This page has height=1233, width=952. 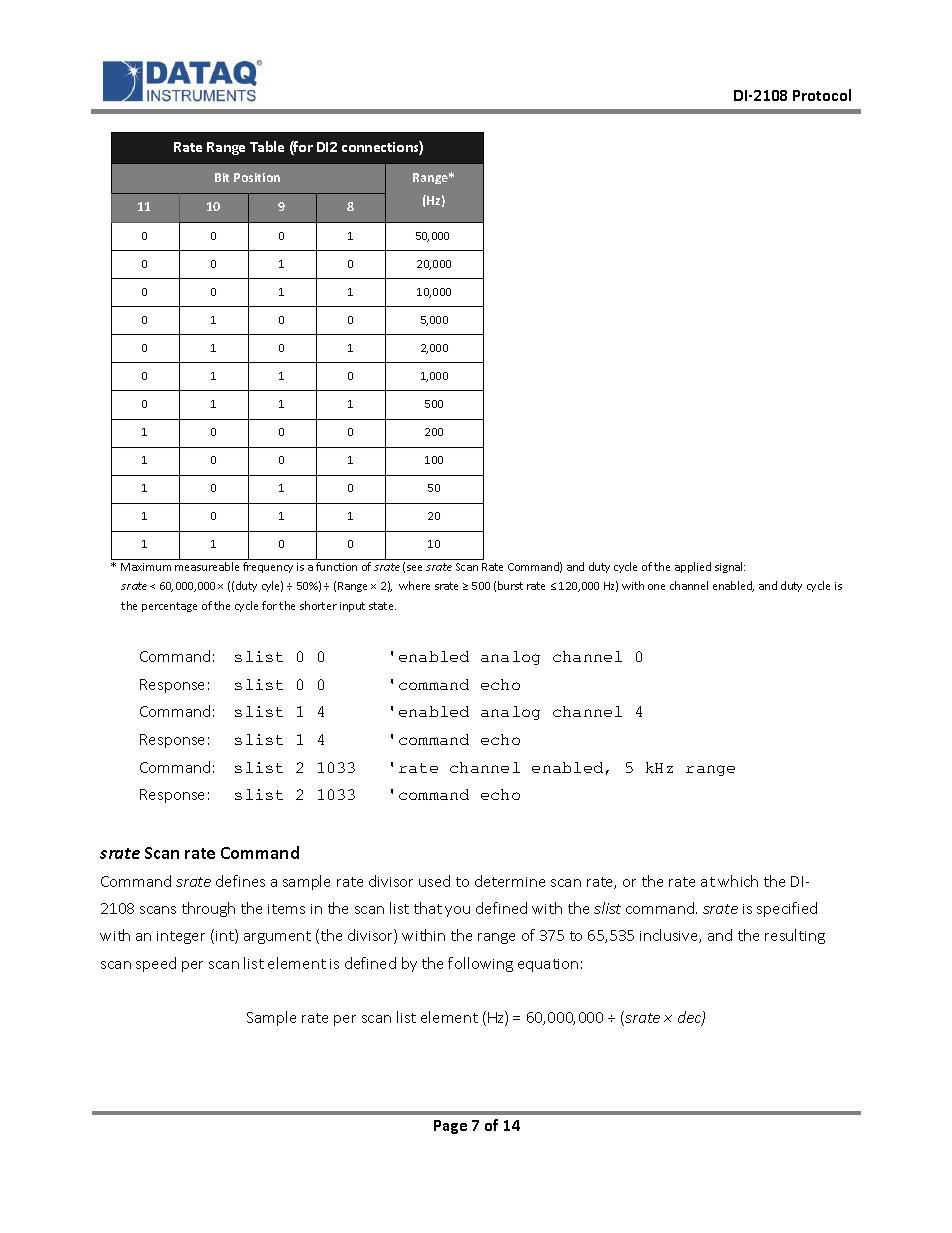 What do you see at coordinates (730, 567) in the page?
I see `signal` at bounding box center [730, 567].
